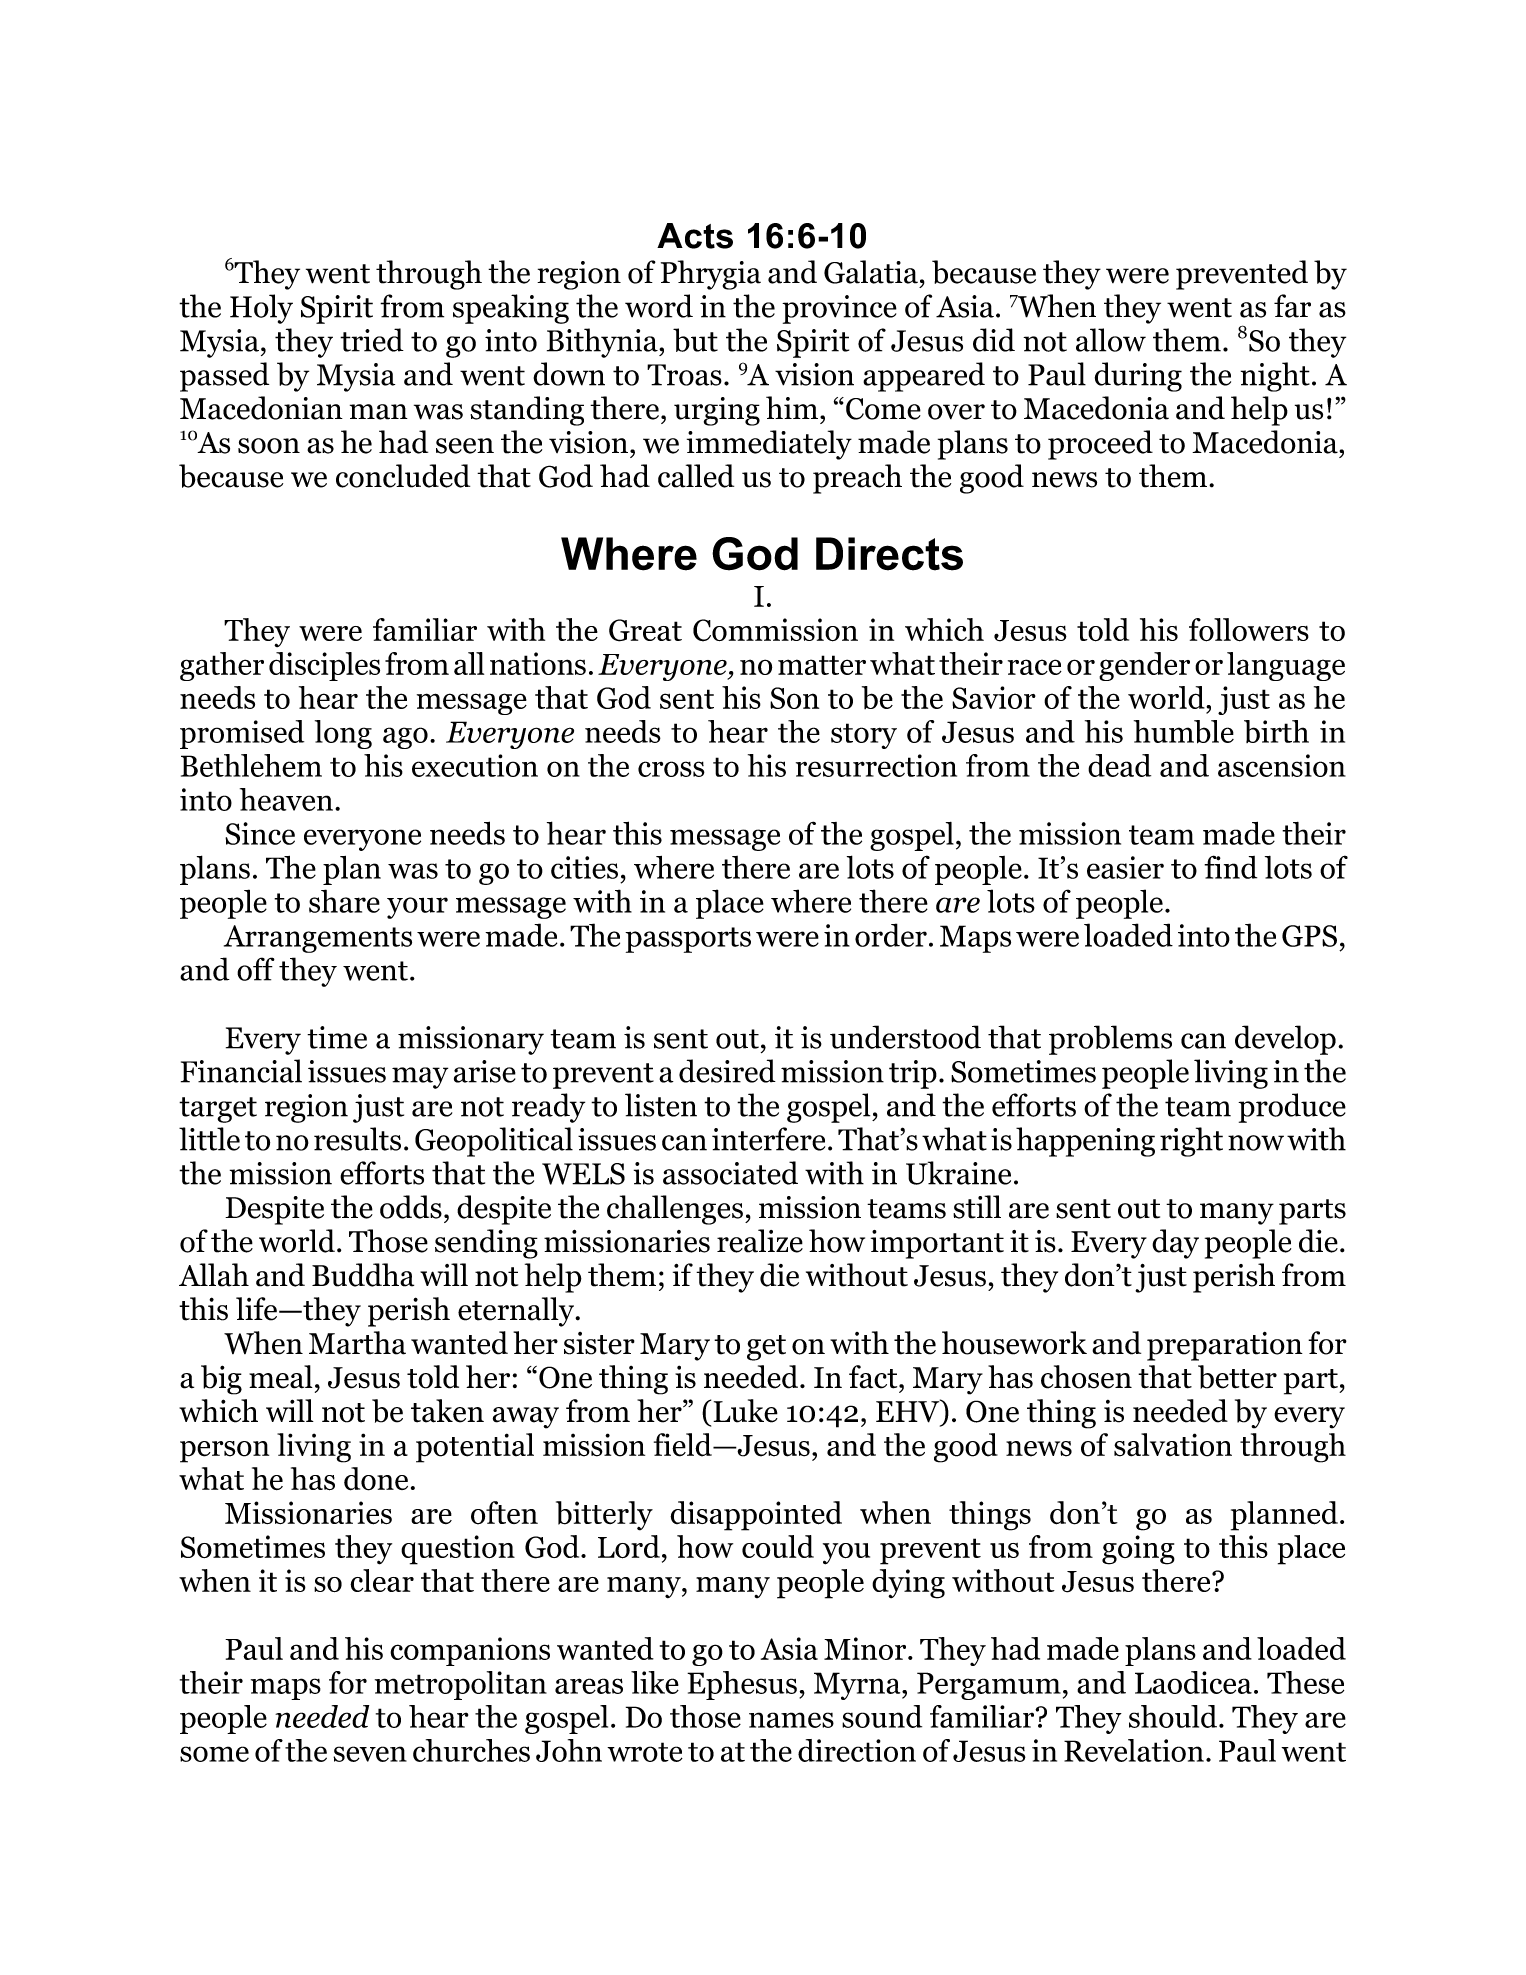 The width and height of the document is (1526, 1975). What do you see at coordinates (343, 734) in the document?
I see `long` at bounding box center [343, 734].
